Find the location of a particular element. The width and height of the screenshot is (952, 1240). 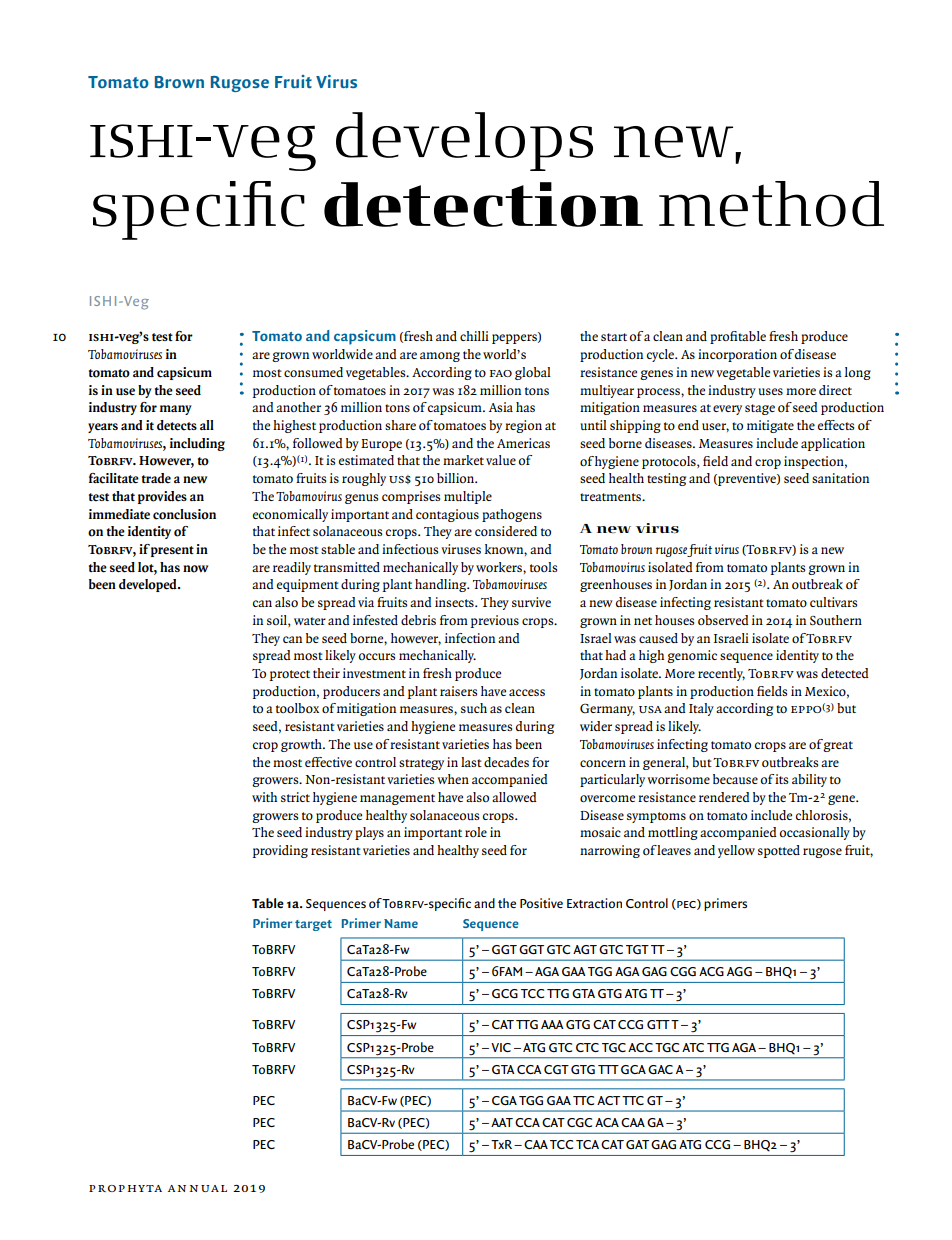

observed is located at coordinates (723, 620).
